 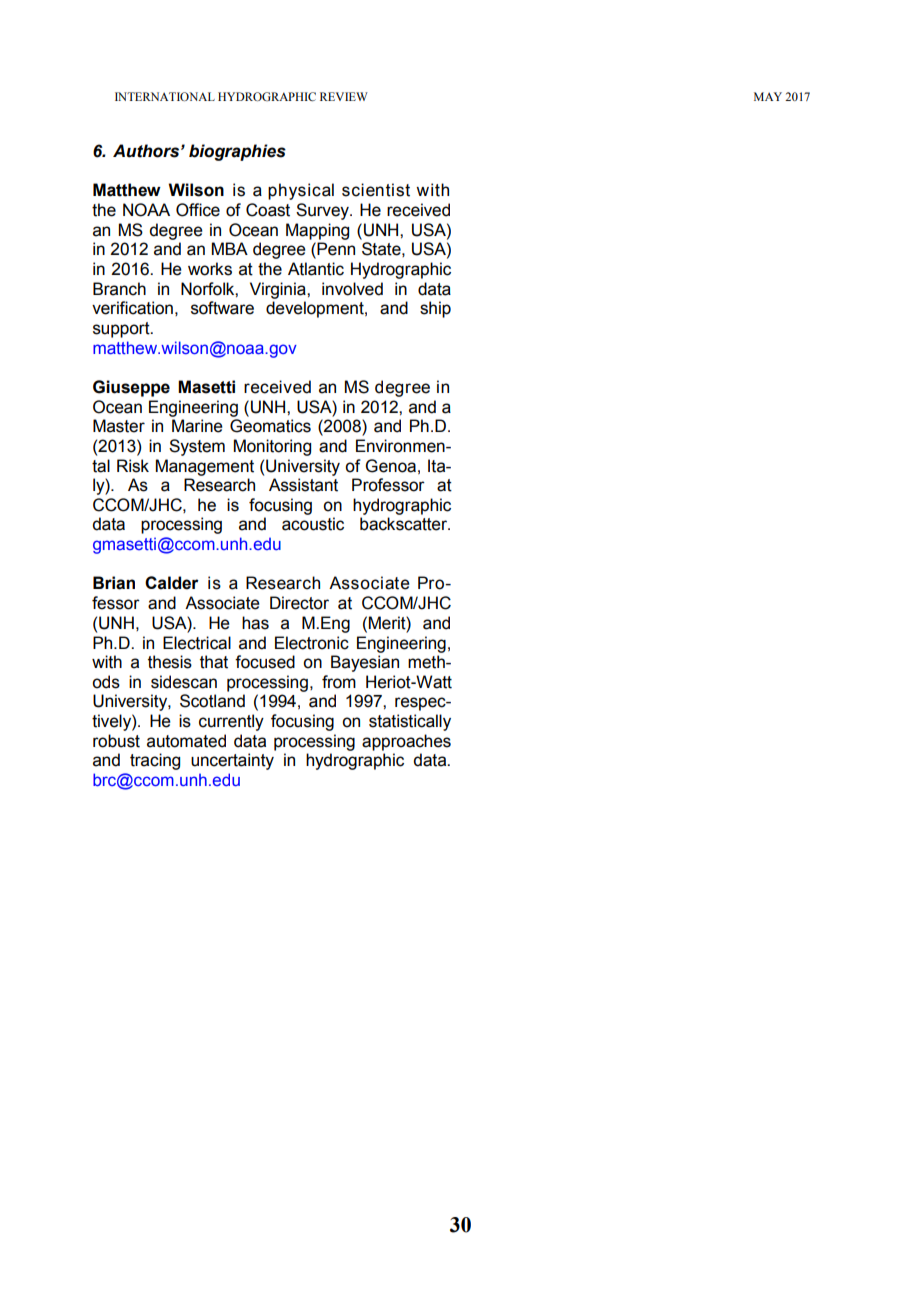 I want to click on approaches, so click(x=406, y=742).
